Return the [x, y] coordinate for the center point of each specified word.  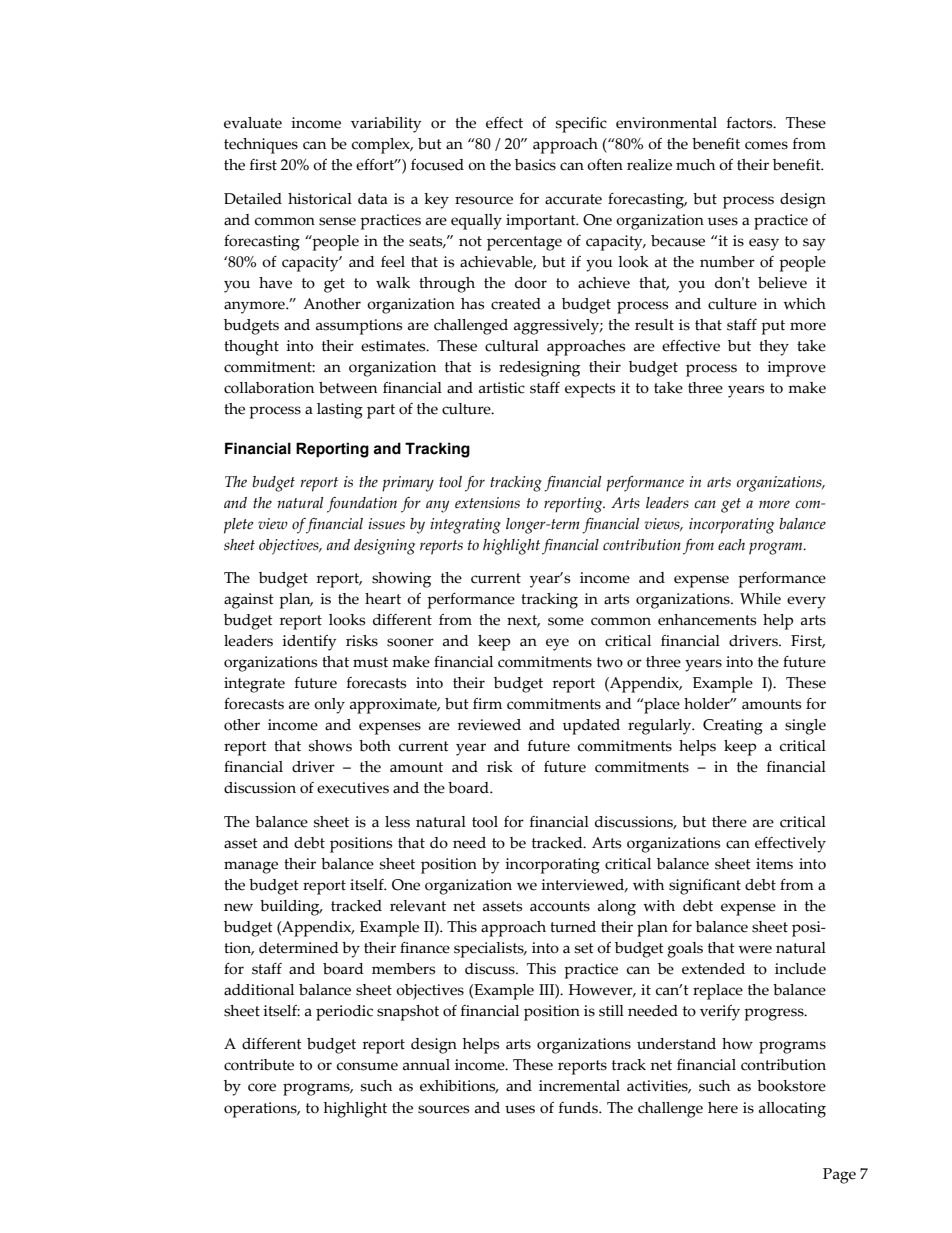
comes [766, 145]
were [755, 949]
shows [330, 746]
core [262, 1087]
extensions [487, 503]
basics [535, 165]
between [348, 388]
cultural [512, 346]
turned [573, 927]
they [774, 348]
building [291, 908]
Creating [733, 727]
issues [386, 524]
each [731, 545]
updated [591, 727]
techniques [261, 146]
